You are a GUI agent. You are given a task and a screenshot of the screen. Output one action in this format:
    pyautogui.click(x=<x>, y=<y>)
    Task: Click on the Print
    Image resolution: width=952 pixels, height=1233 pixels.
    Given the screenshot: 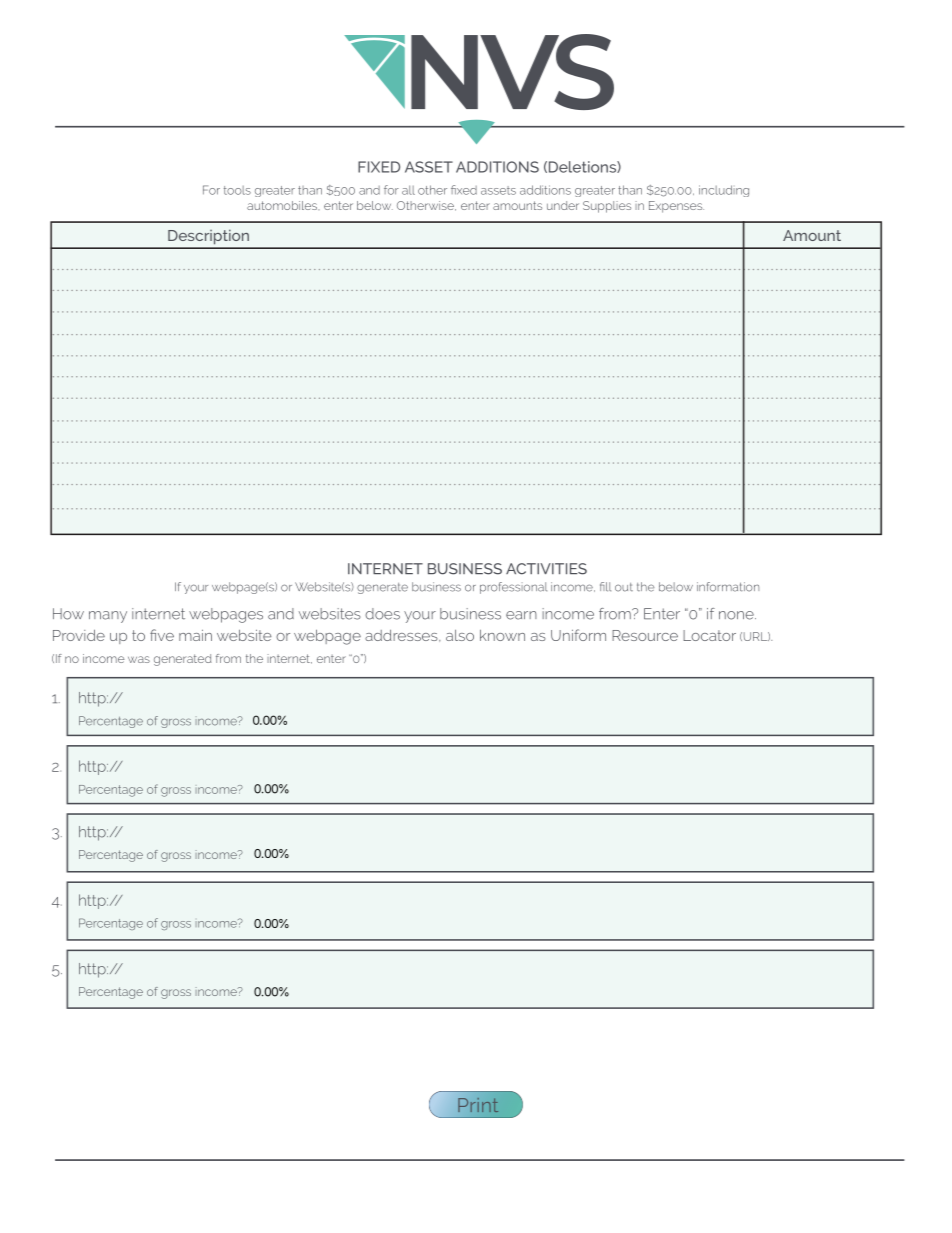 What is the action you would take?
    pyautogui.click(x=478, y=1105)
